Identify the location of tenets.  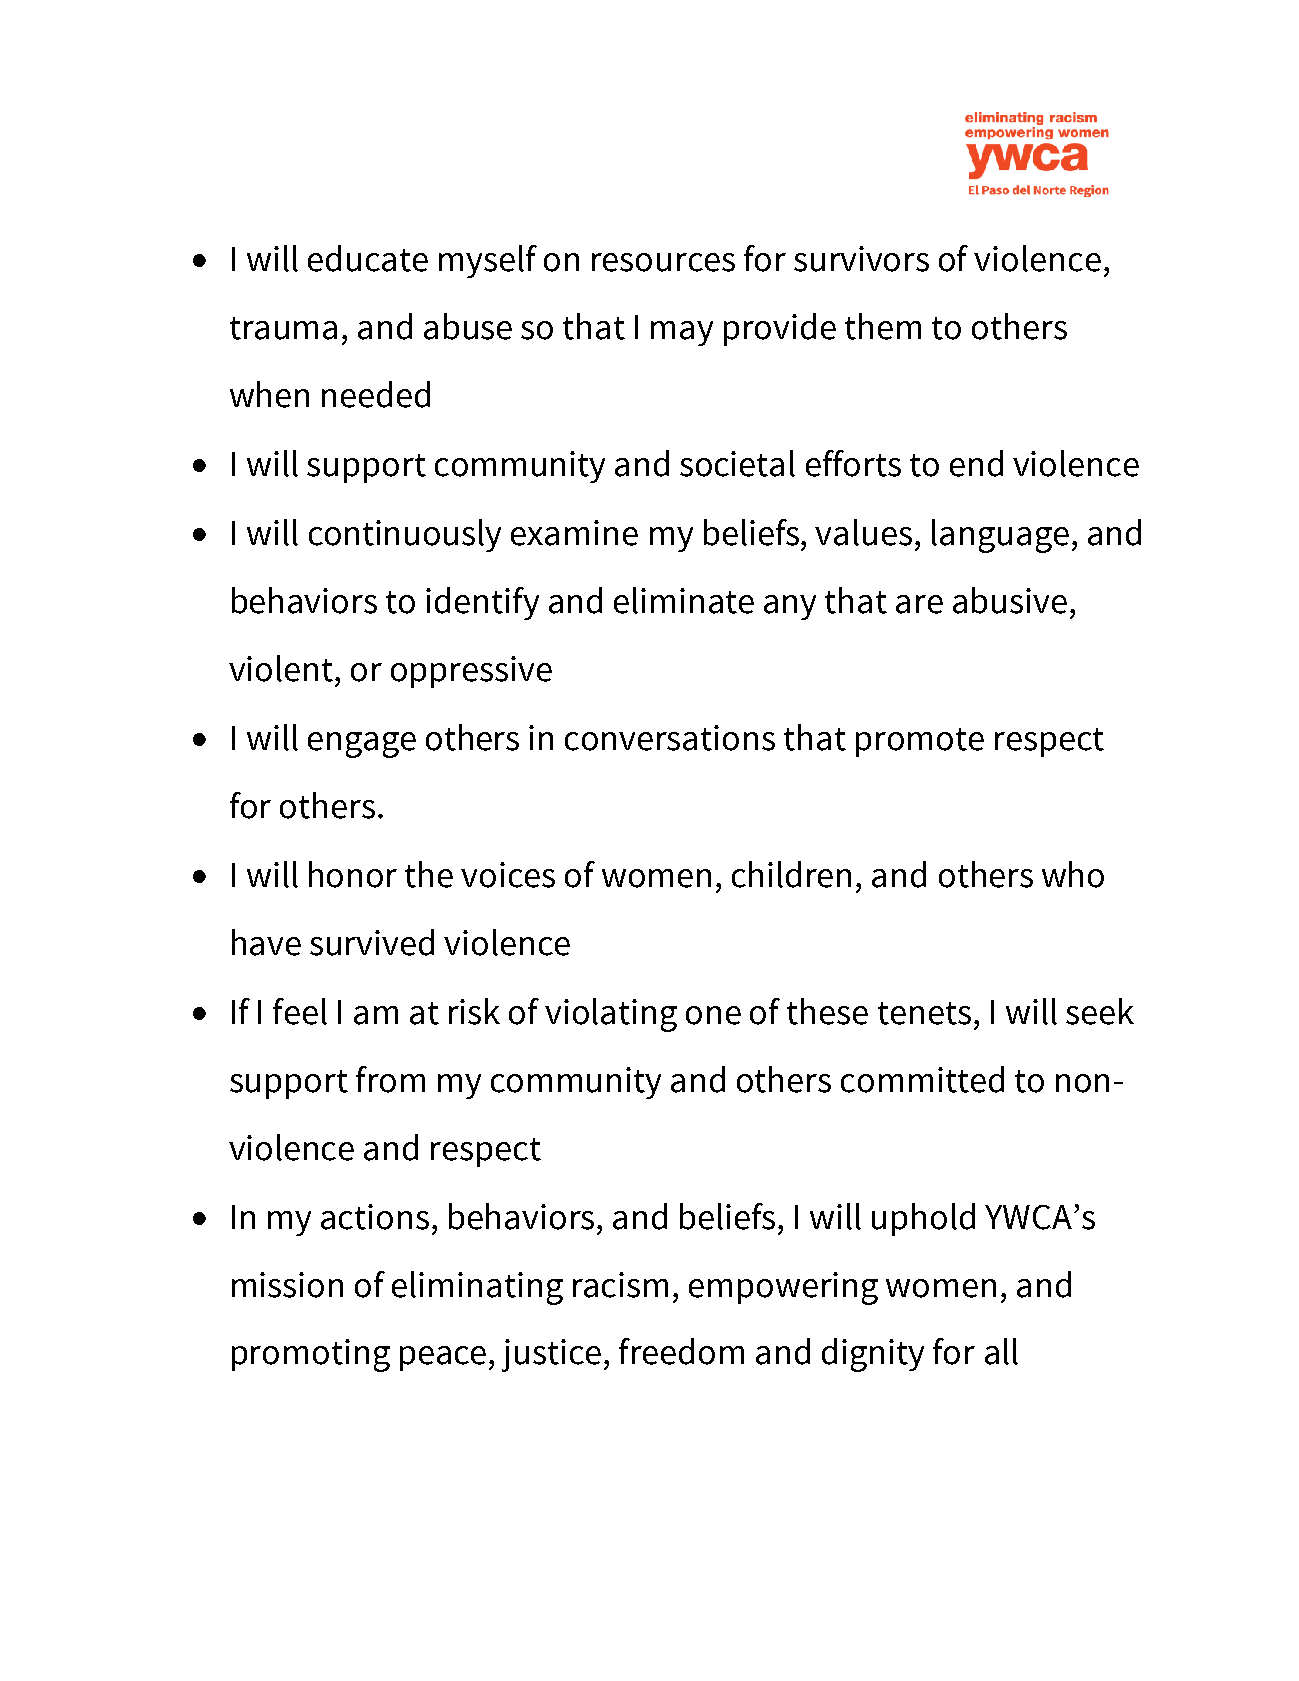
(924, 1013).
